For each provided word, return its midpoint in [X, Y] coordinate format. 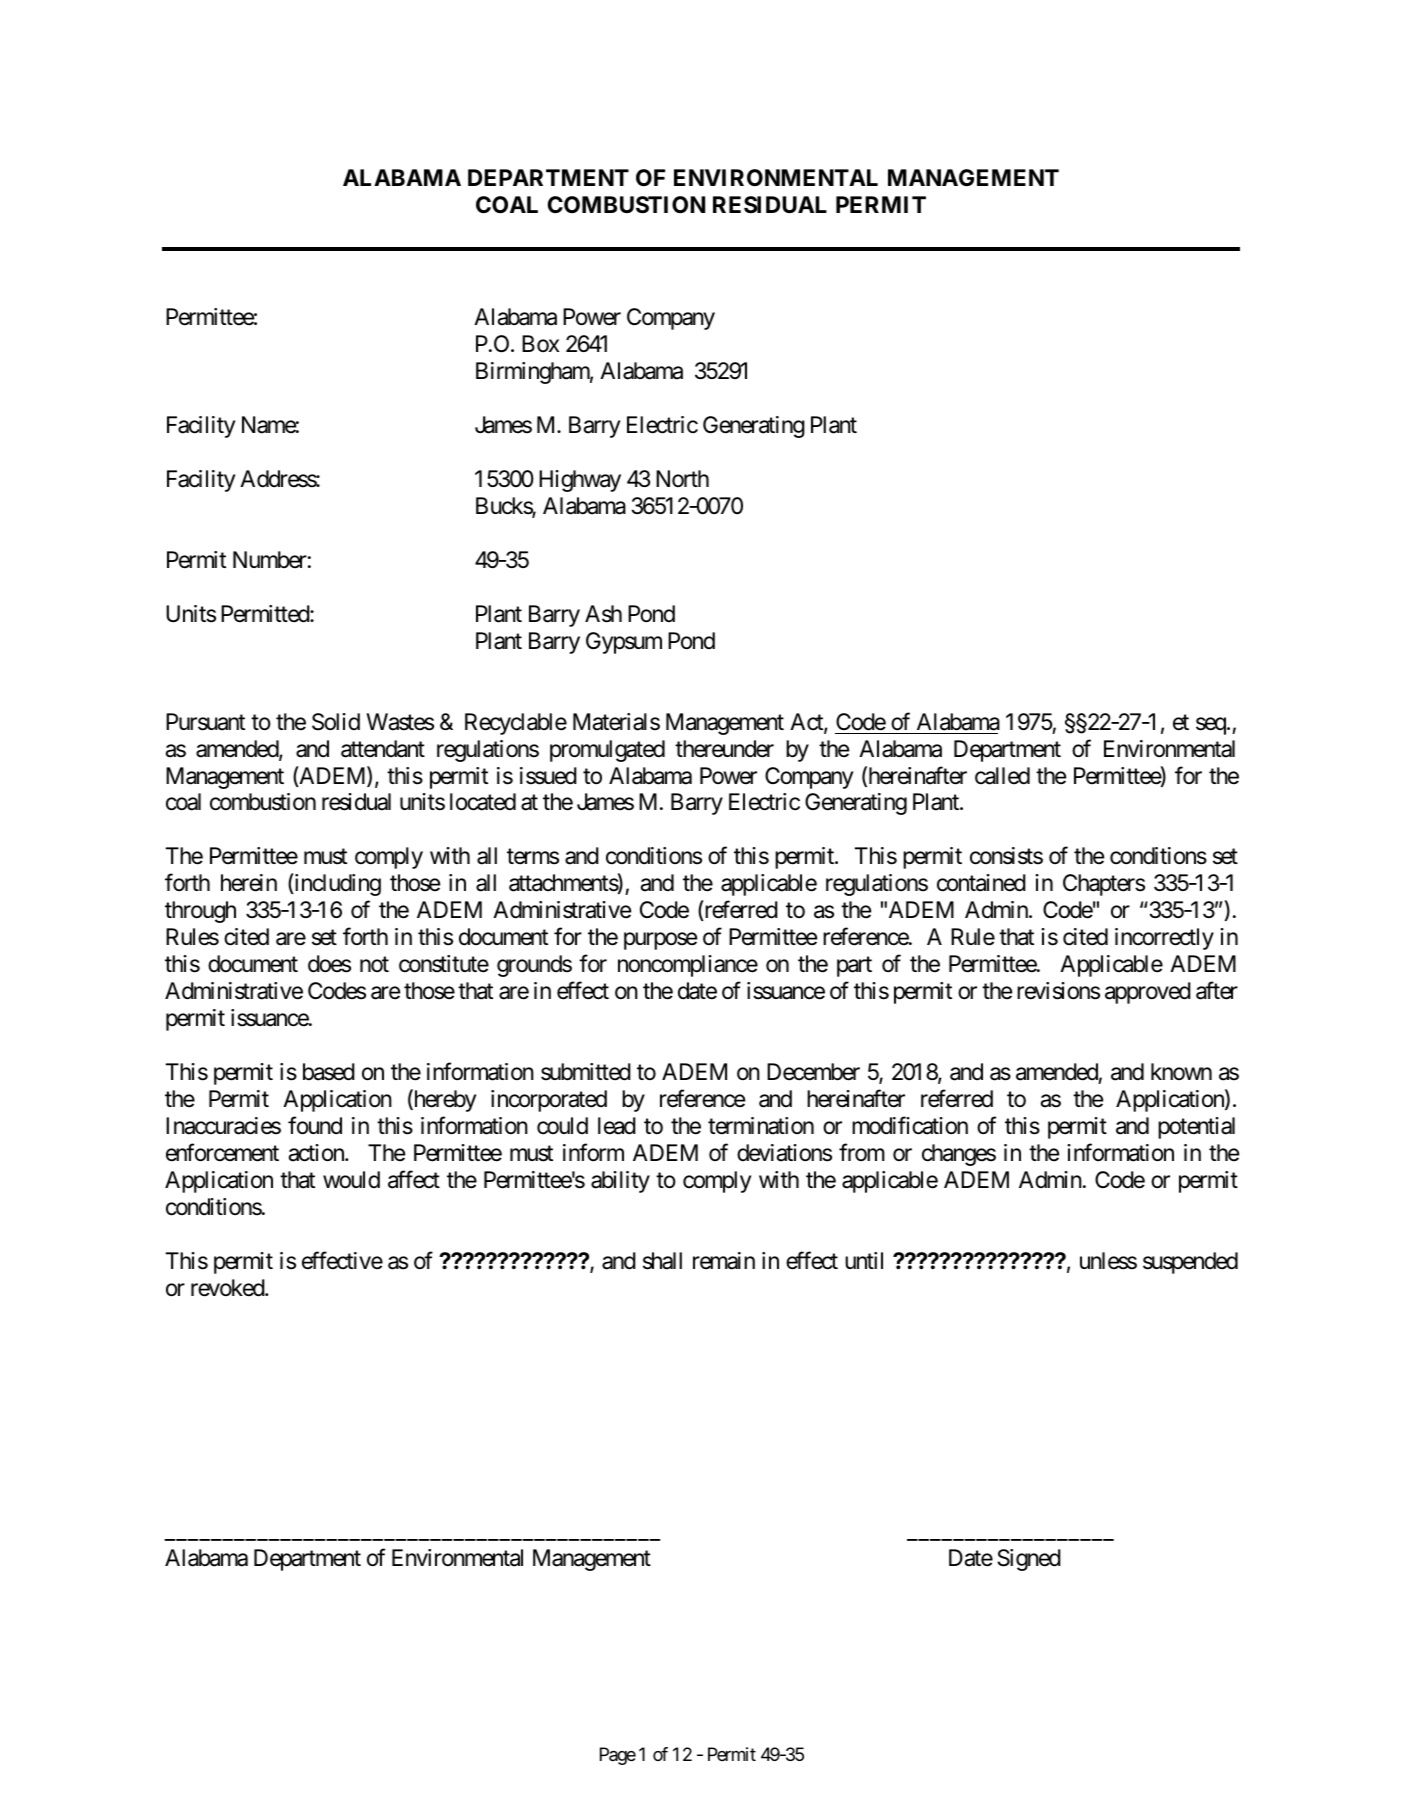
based [329, 1072]
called [1002, 776]
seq [1212, 726]
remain [724, 1261]
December [813, 1072]
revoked [228, 1288]
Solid [336, 722]
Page [618, 1756]
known [1181, 1071]
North [682, 478]
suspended [1190, 1263]
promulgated [607, 751]
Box [540, 343]
